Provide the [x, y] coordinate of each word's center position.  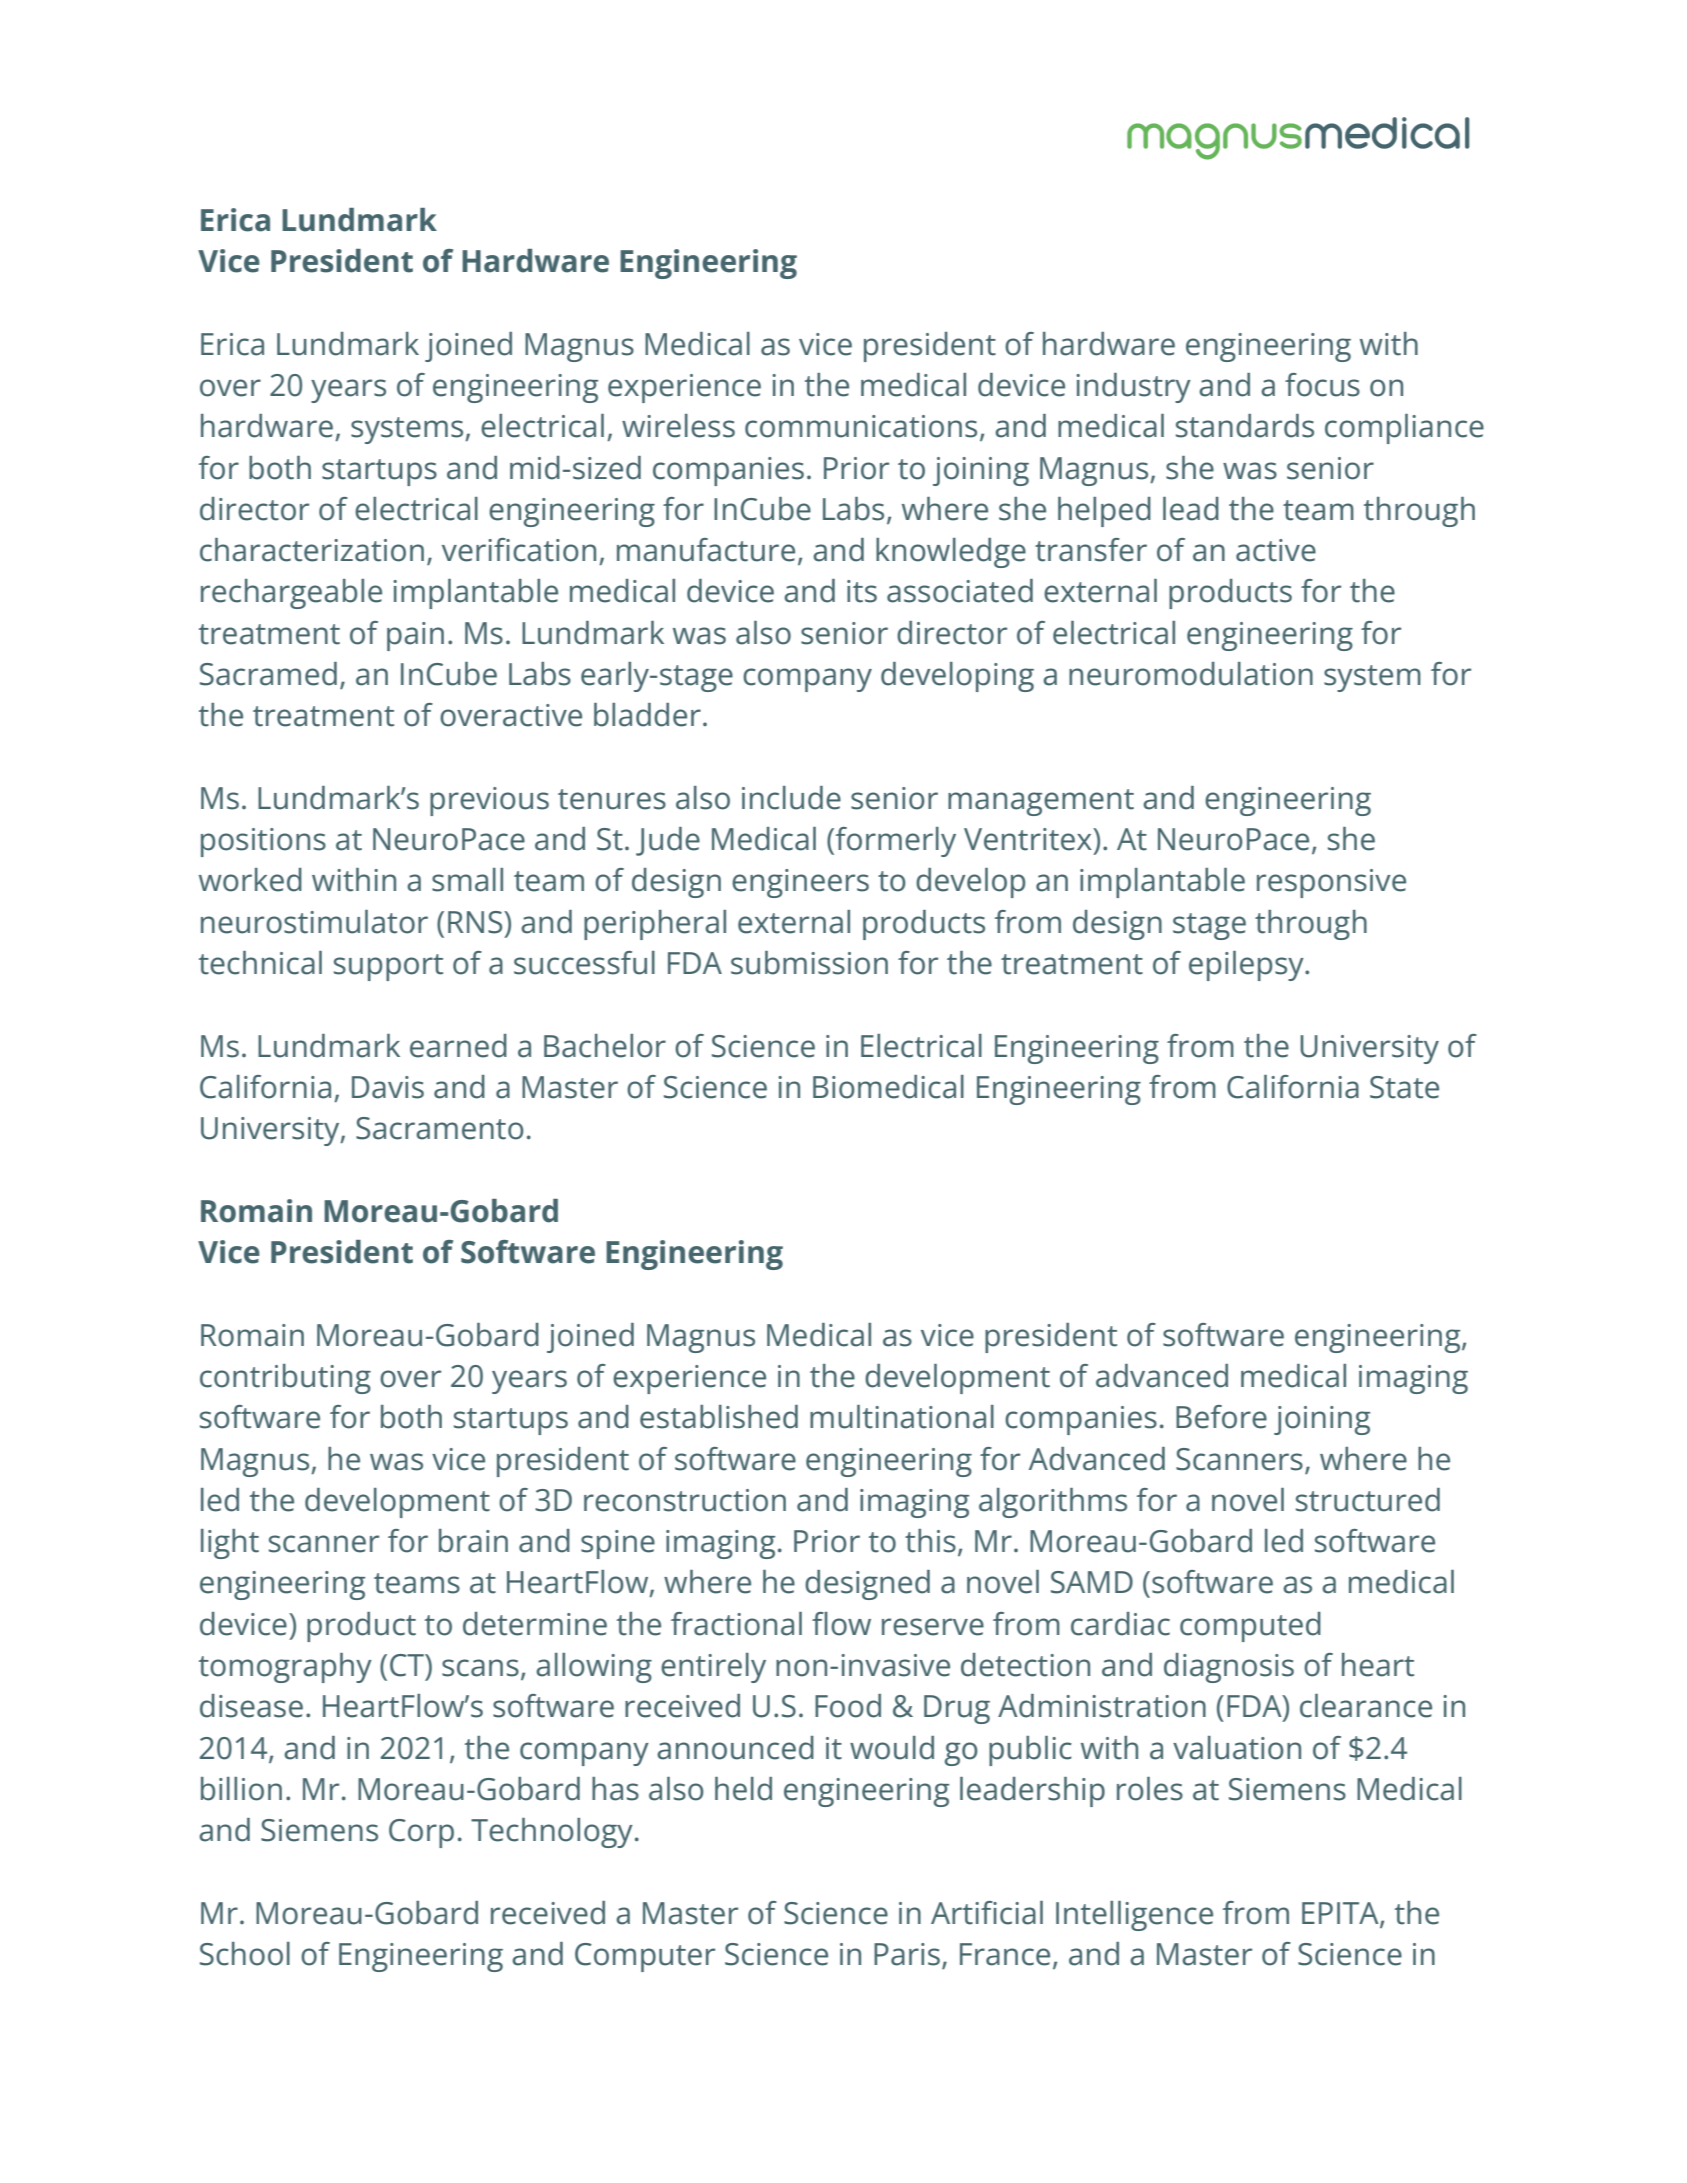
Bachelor [605, 1046]
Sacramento [440, 1128]
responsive [1331, 883]
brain [473, 1541]
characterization [312, 550]
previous [489, 801]
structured [1368, 1500]
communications [861, 426]
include [791, 798]
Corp [421, 1833]
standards [1245, 426]
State [1404, 1087]
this [930, 1541]
